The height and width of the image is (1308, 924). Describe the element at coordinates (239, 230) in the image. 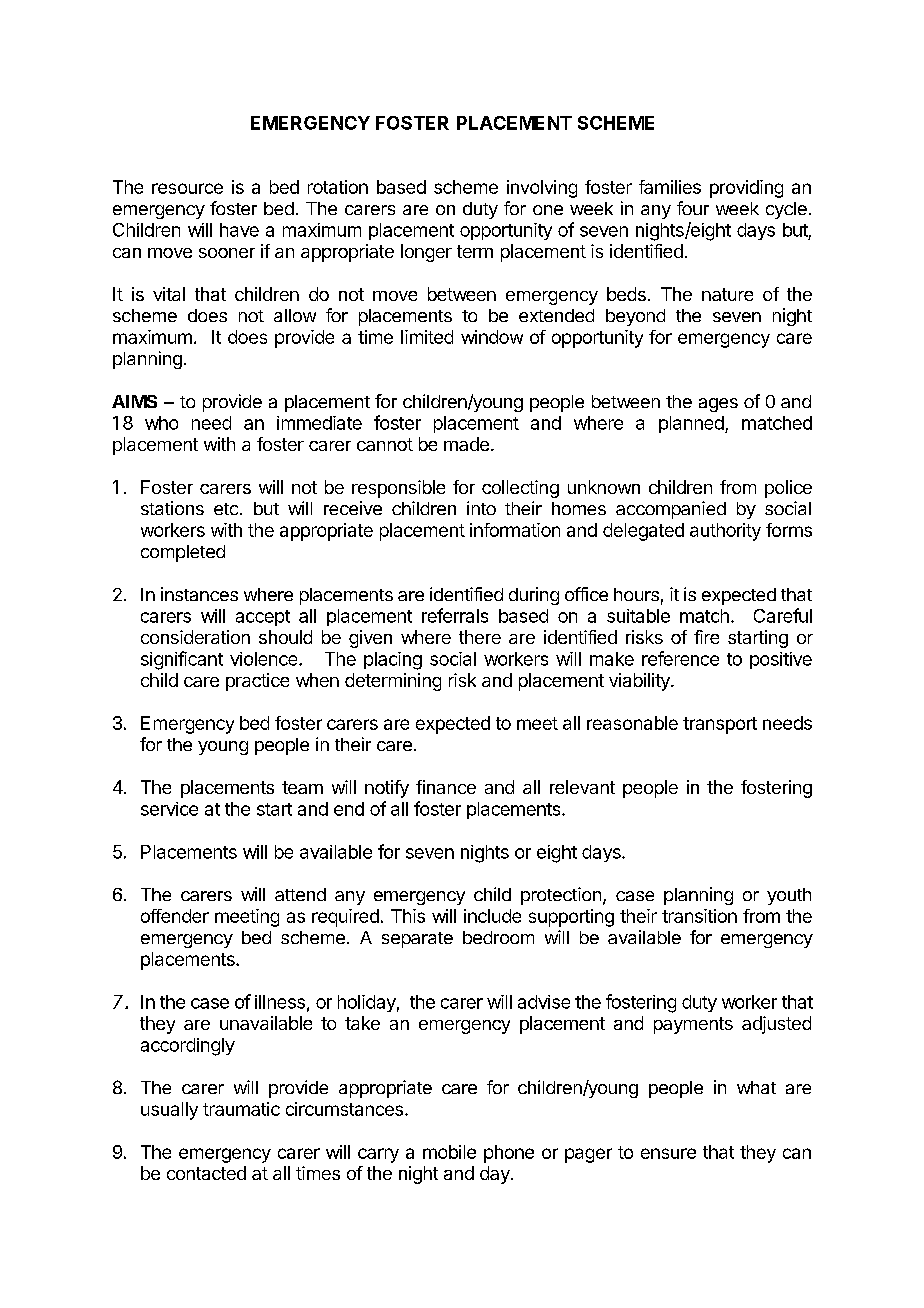

I see `have` at that location.
